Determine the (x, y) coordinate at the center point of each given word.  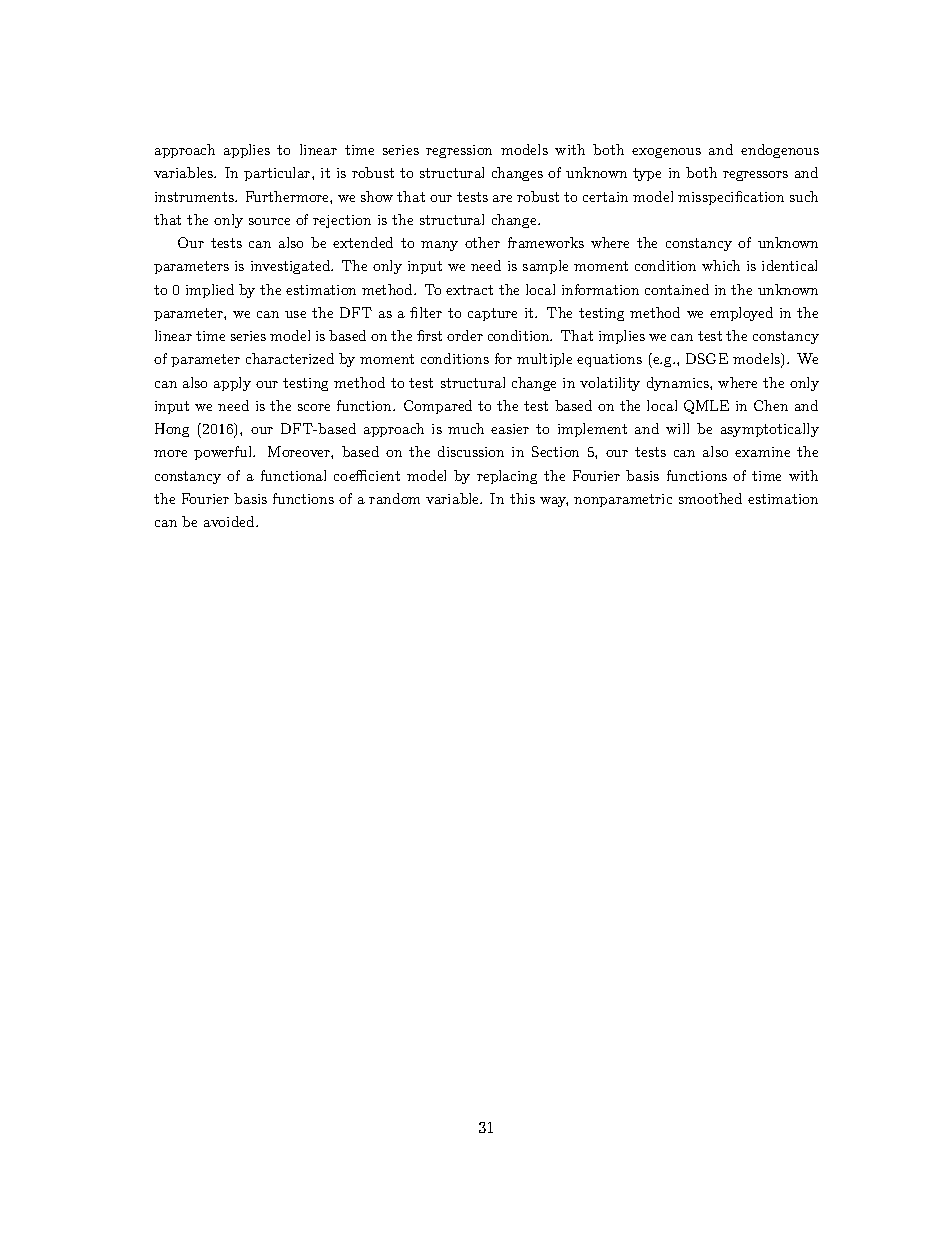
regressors (755, 176)
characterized (290, 358)
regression (459, 151)
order (465, 335)
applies (247, 151)
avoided (230, 521)
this (522, 498)
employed (741, 314)
